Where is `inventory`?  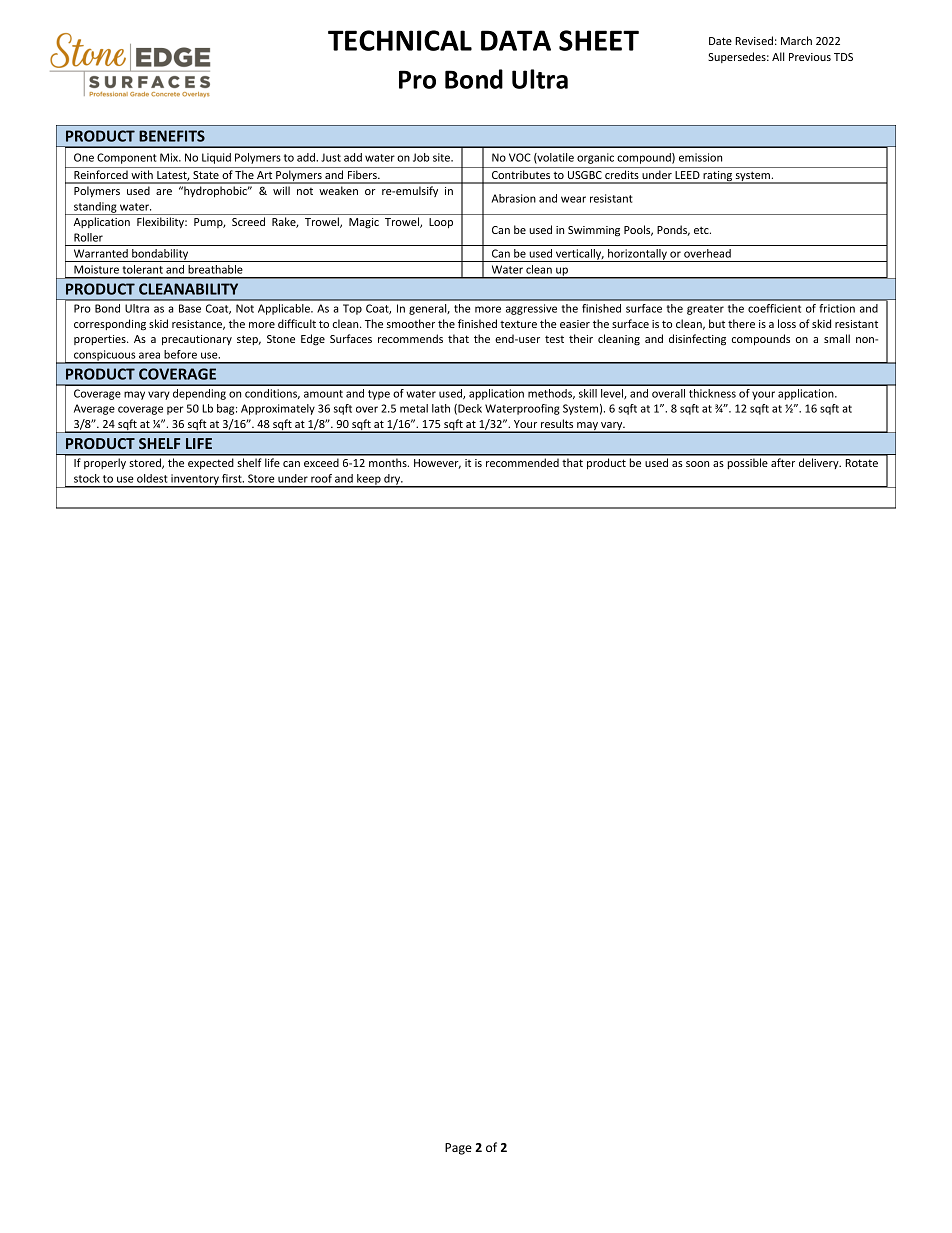 inventory is located at coordinates (195, 480).
